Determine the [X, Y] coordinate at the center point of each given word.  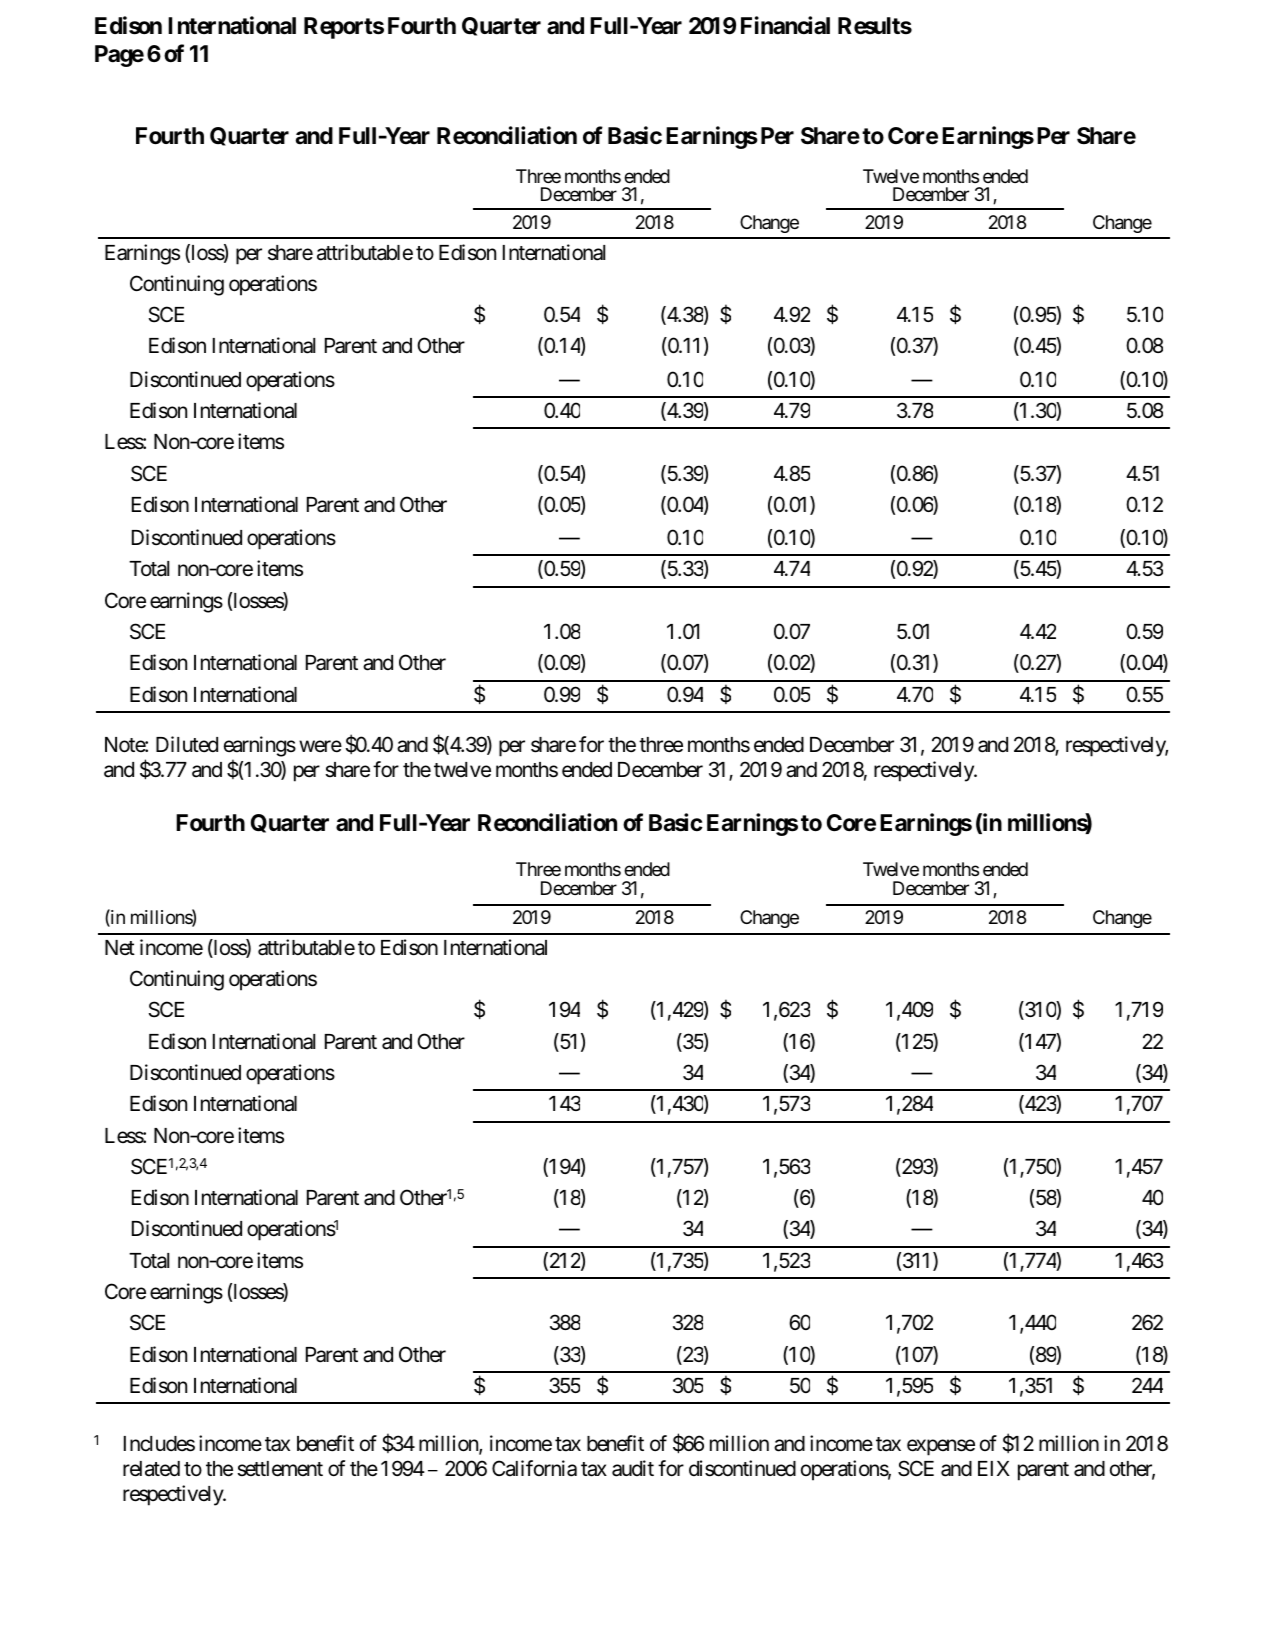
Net [120, 948]
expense [941, 1448]
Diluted [187, 744]
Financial [785, 25]
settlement [280, 1469]
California [534, 1468]
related [151, 1469]
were [320, 746]
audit [633, 1468]
